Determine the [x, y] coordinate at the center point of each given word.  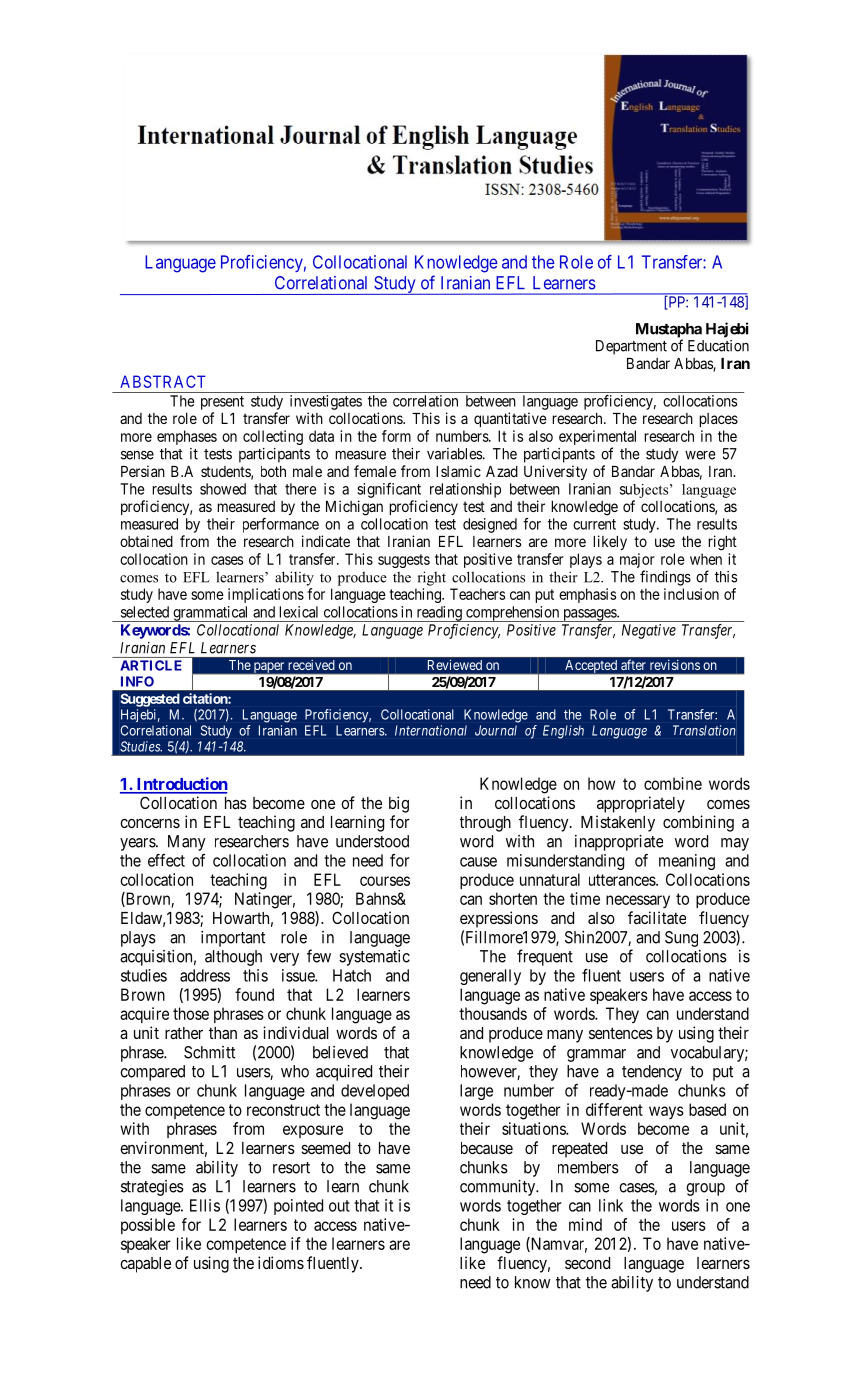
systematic [374, 958]
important [233, 939]
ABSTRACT [163, 381]
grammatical [211, 614]
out [339, 1206]
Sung [681, 939]
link [611, 1205]
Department [631, 347]
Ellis [205, 1205]
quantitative [510, 419]
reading [439, 614]
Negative [649, 631]
